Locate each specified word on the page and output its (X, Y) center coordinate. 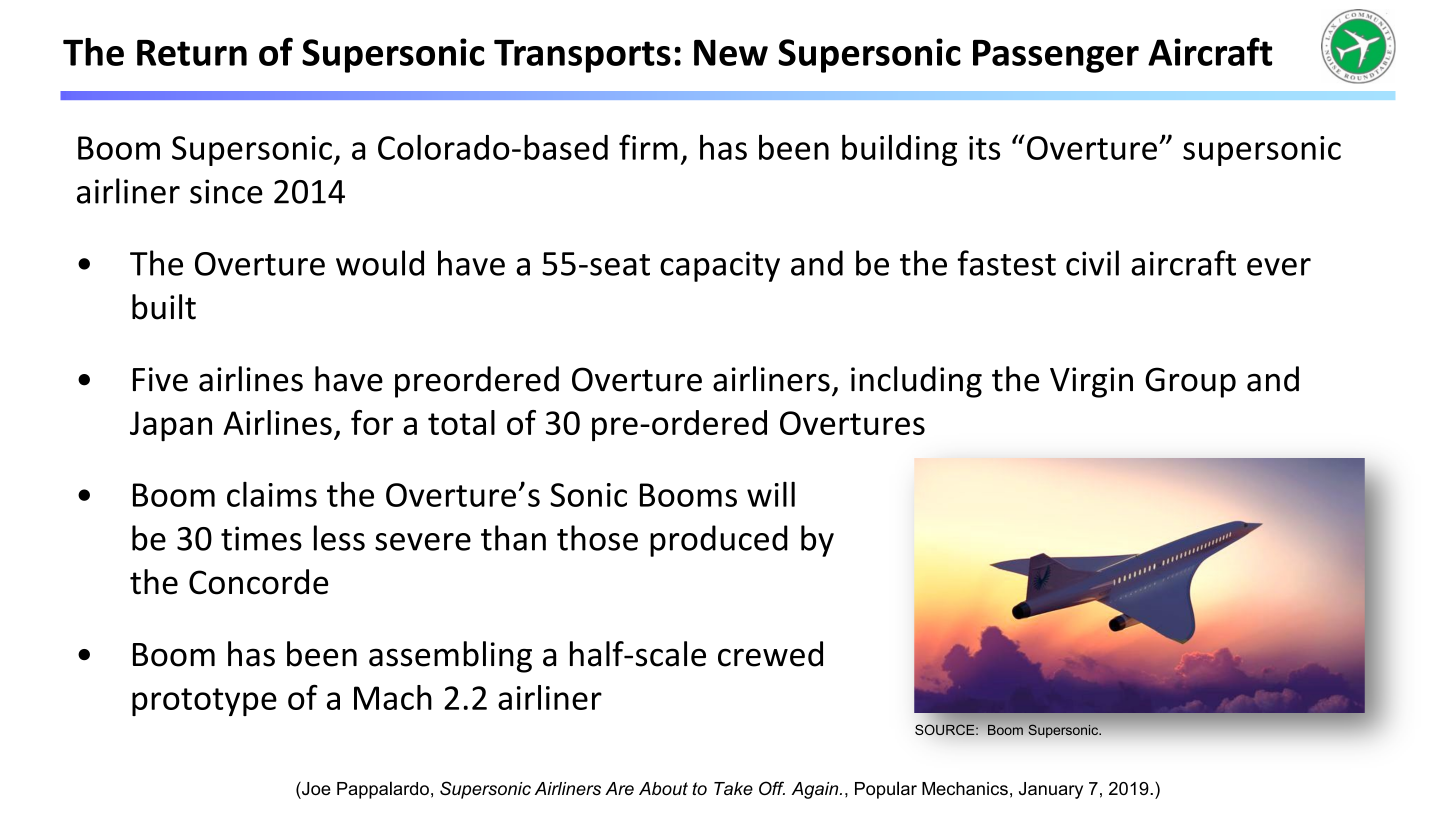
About (663, 788)
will (771, 494)
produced (719, 541)
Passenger (1056, 56)
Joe (315, 788)
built (164, 307)
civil (1092, 263)
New (731, 52)
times (261, 538)
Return (192, 53)
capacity (720, 266)
